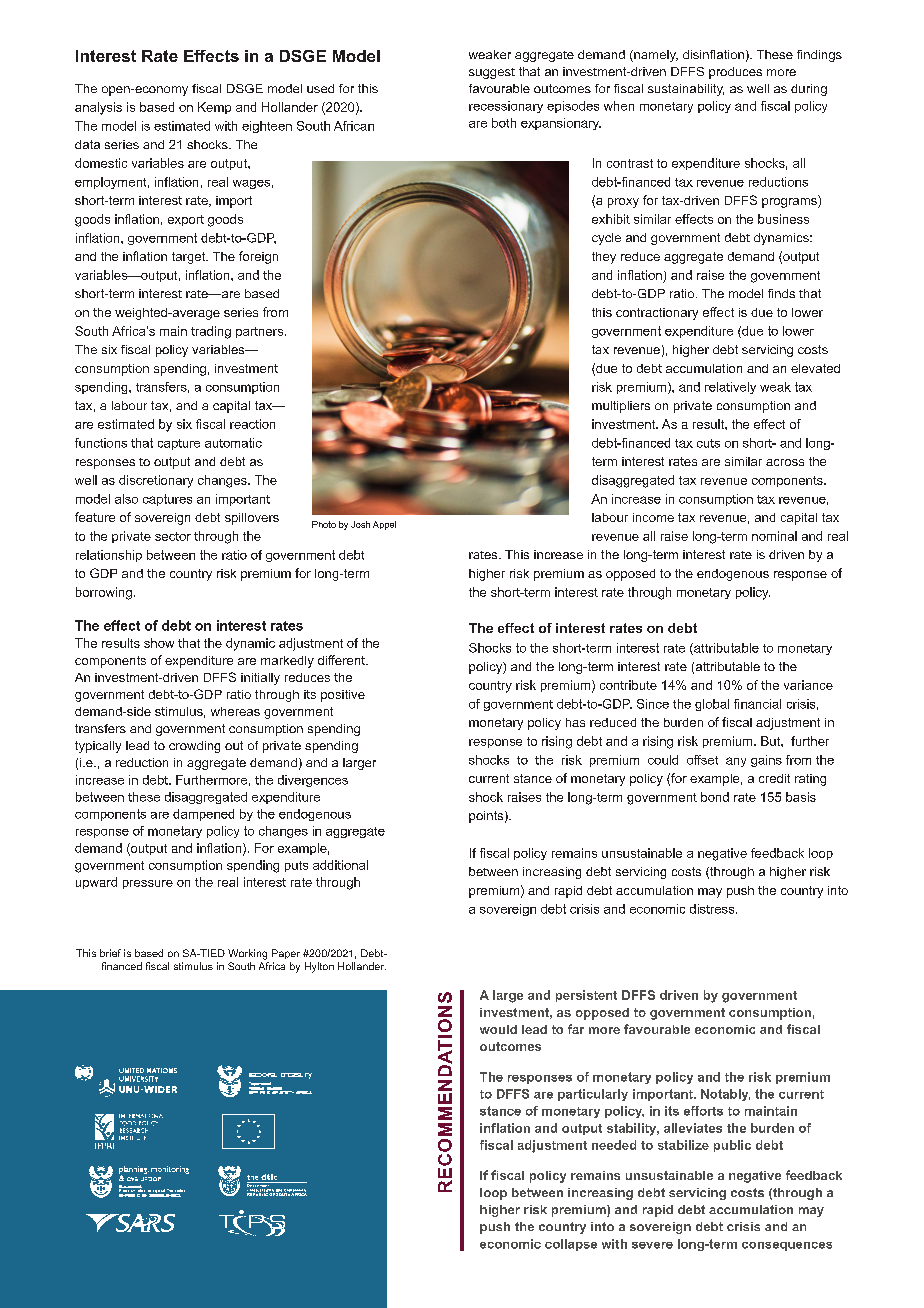 This screenshot has height=1308, width=924. What do you see at coordinates (492, 73) in the screenshot?
I see `suggest` at bounding box center [492, 73].
